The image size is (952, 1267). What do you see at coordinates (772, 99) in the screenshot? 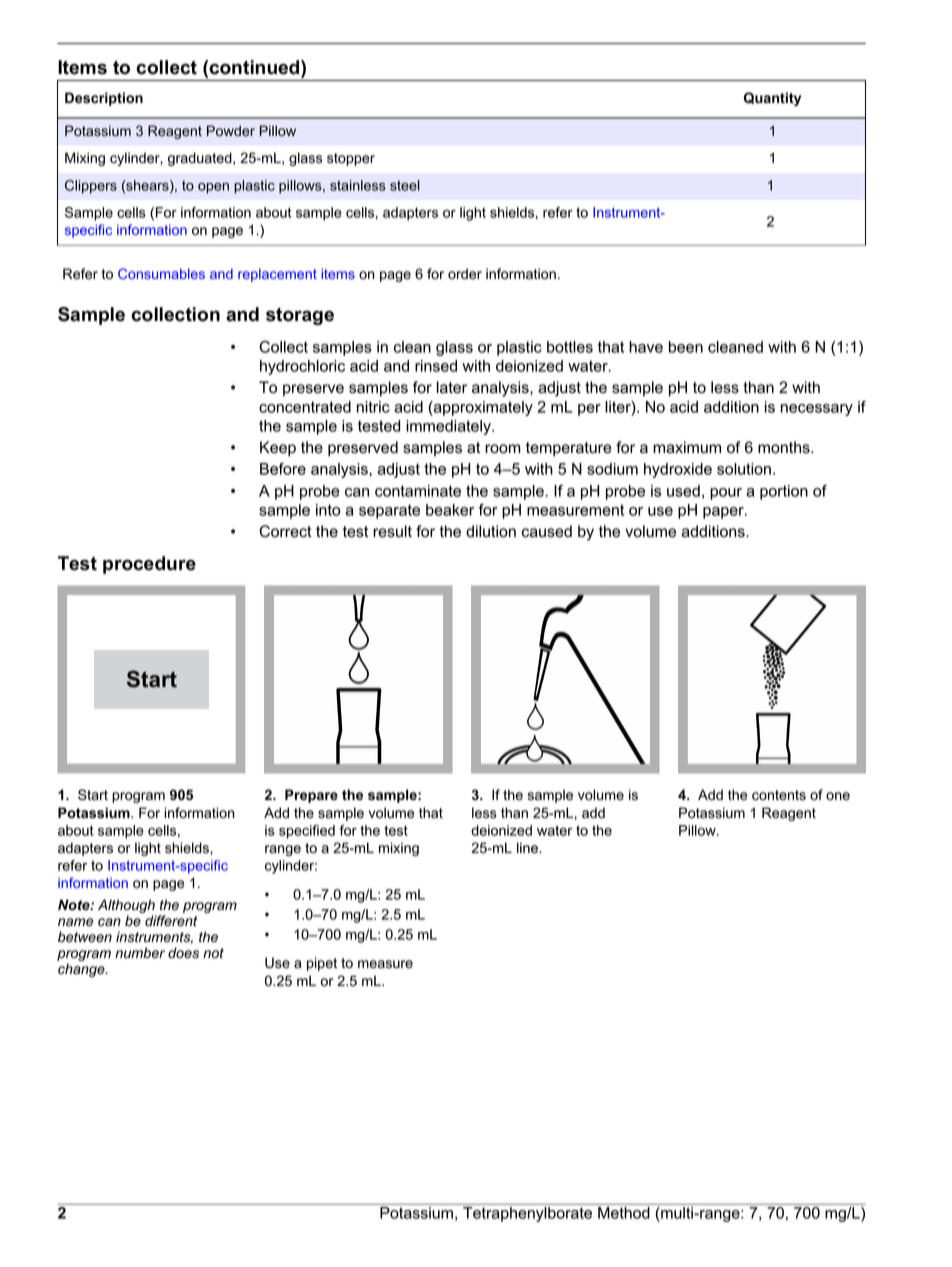
I see `Quantity` at bounding box center [772, 99].
